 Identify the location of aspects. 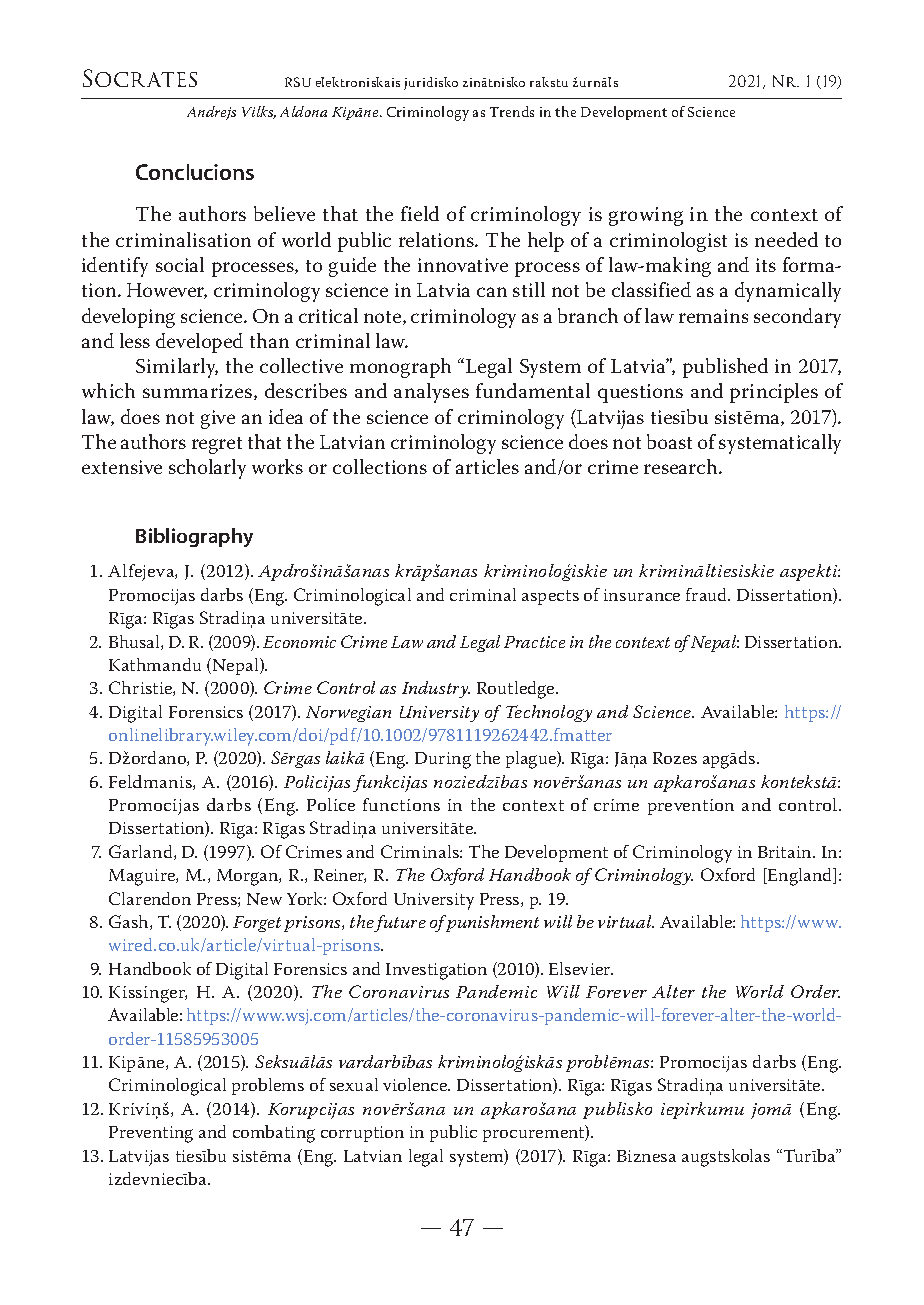
(550, 597).
